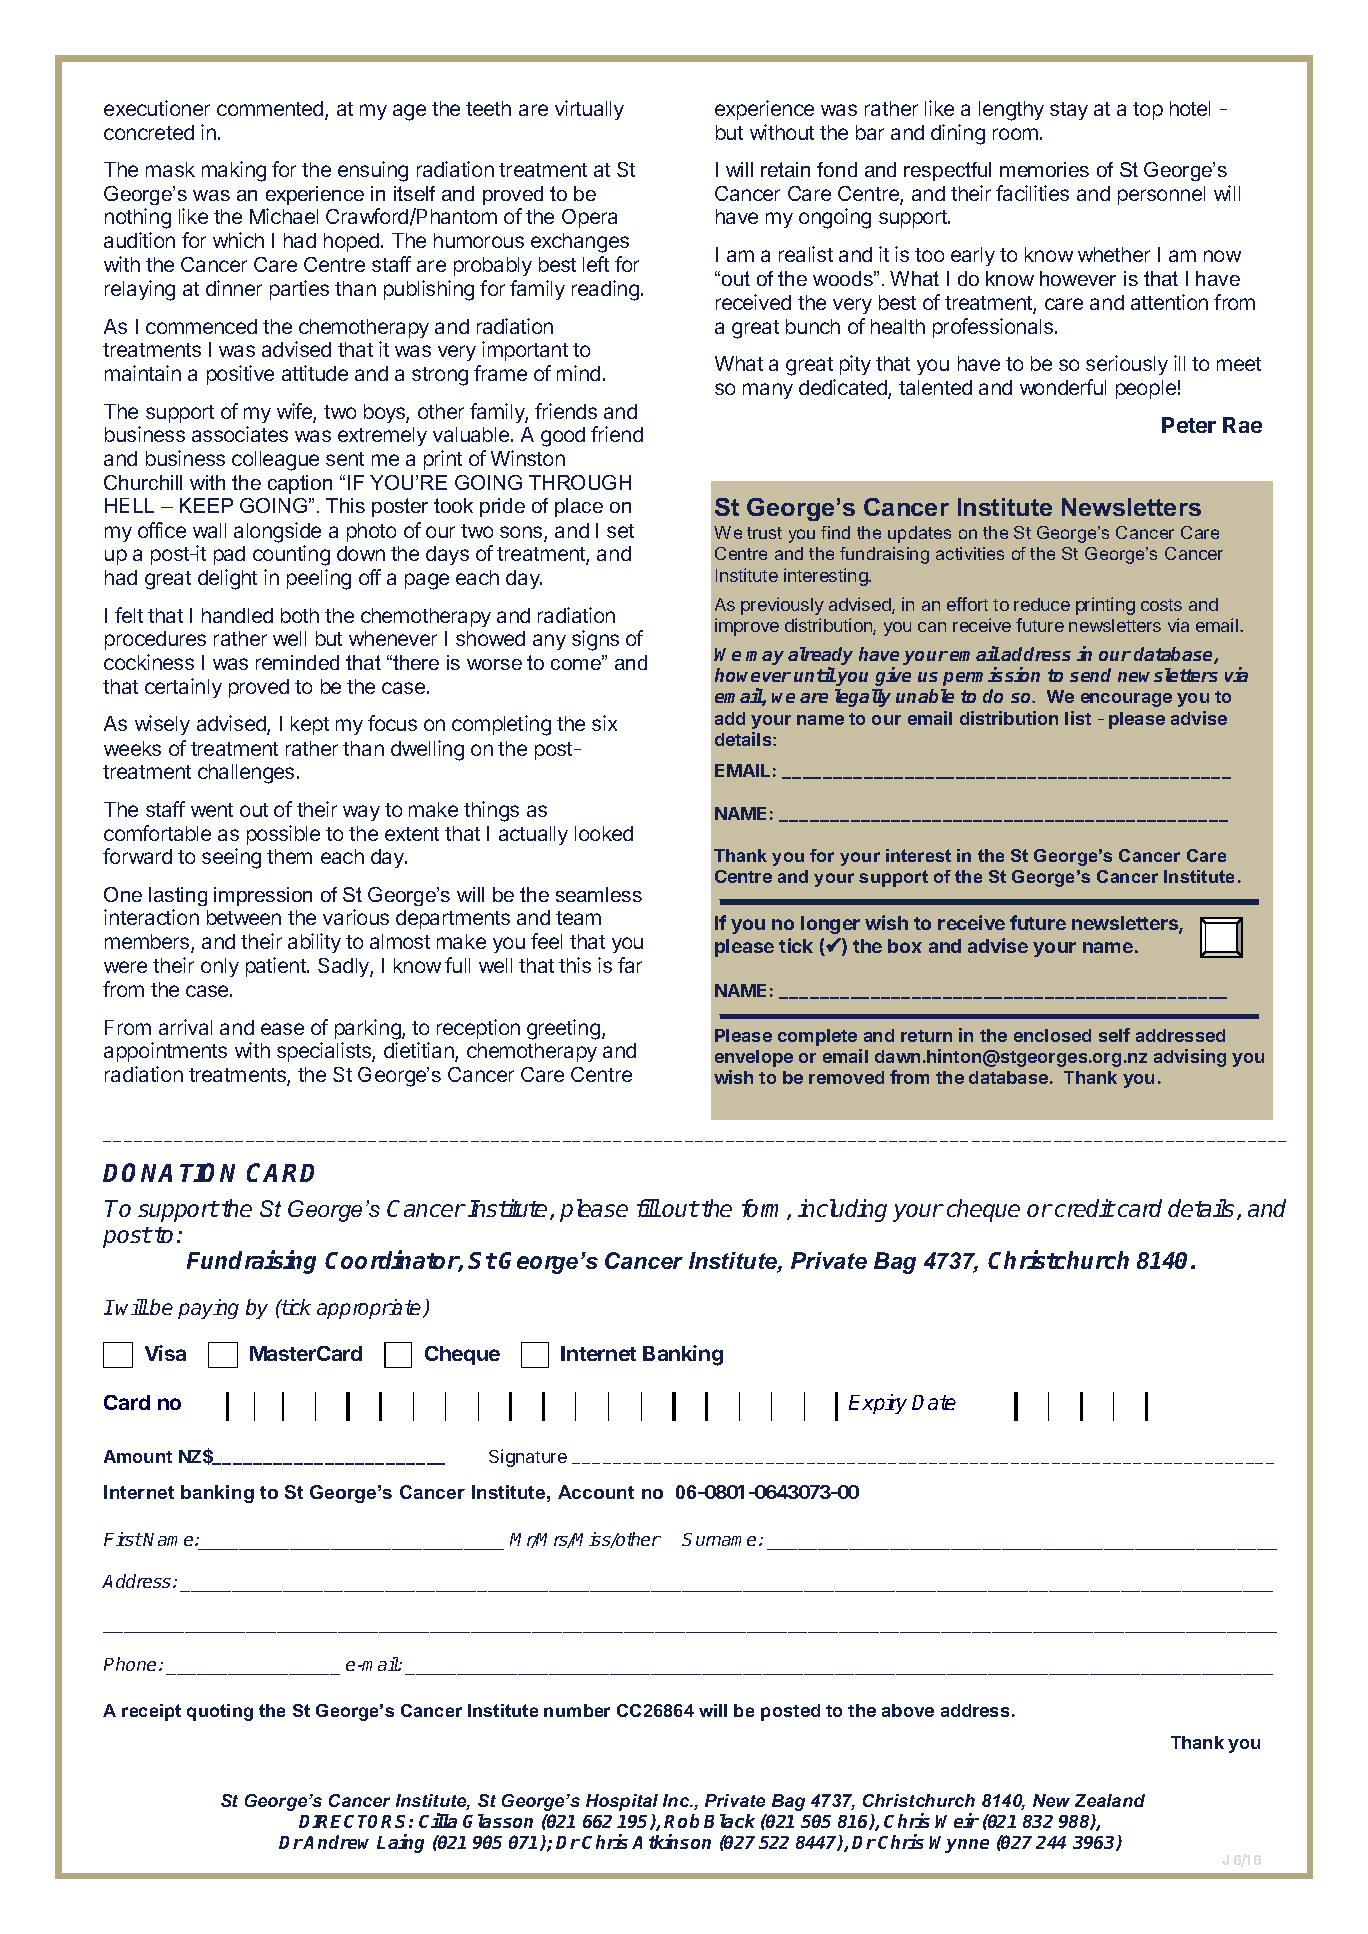 Image resolution: width=1368 pixels, height=1934 pixels. What do you see at coordinates (648, 1208) in the screenshot?
I see `fill` at bounding box center [648, 1208].
